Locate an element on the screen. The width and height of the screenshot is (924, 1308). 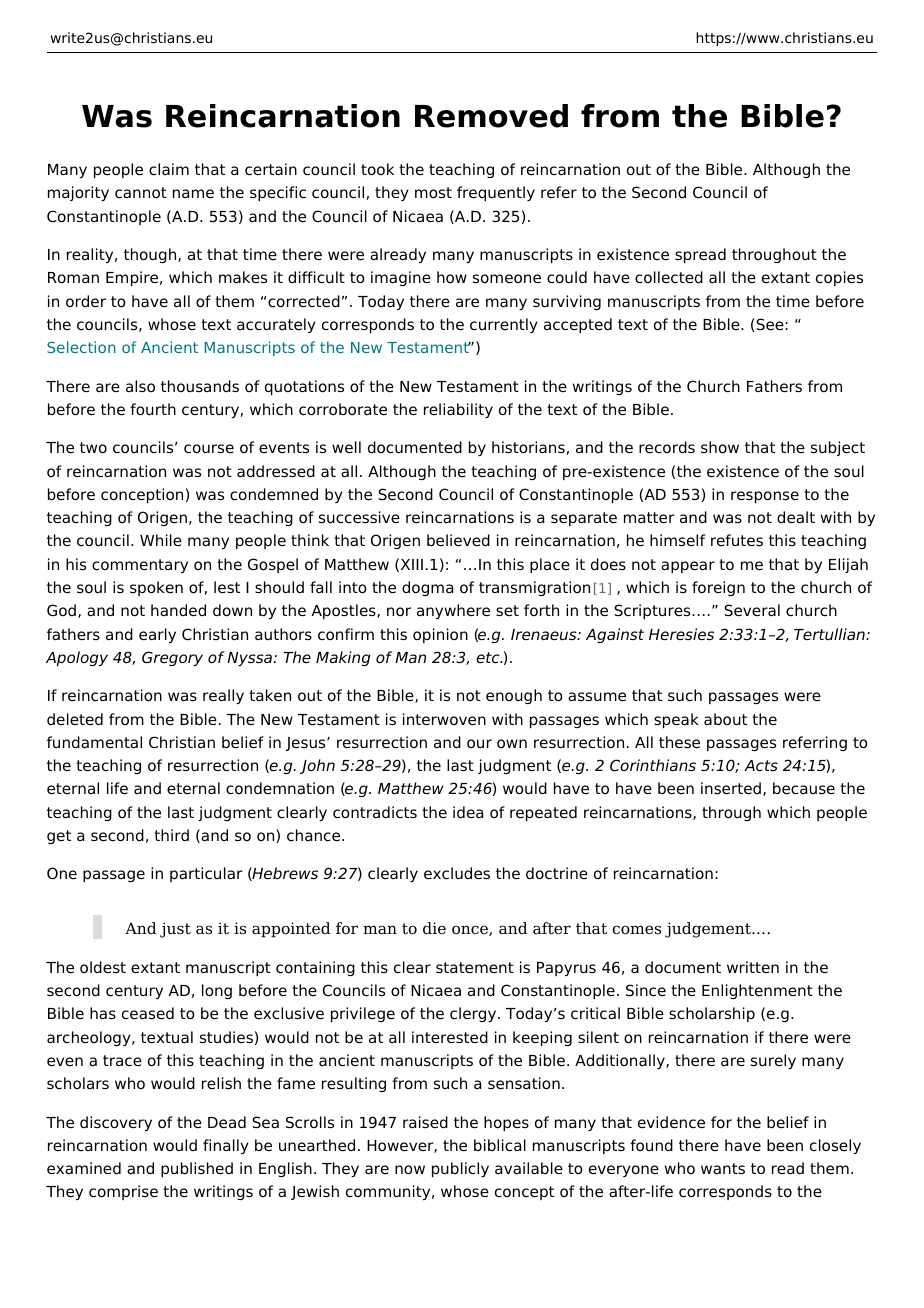
just is located at coordinates (175, 930).
